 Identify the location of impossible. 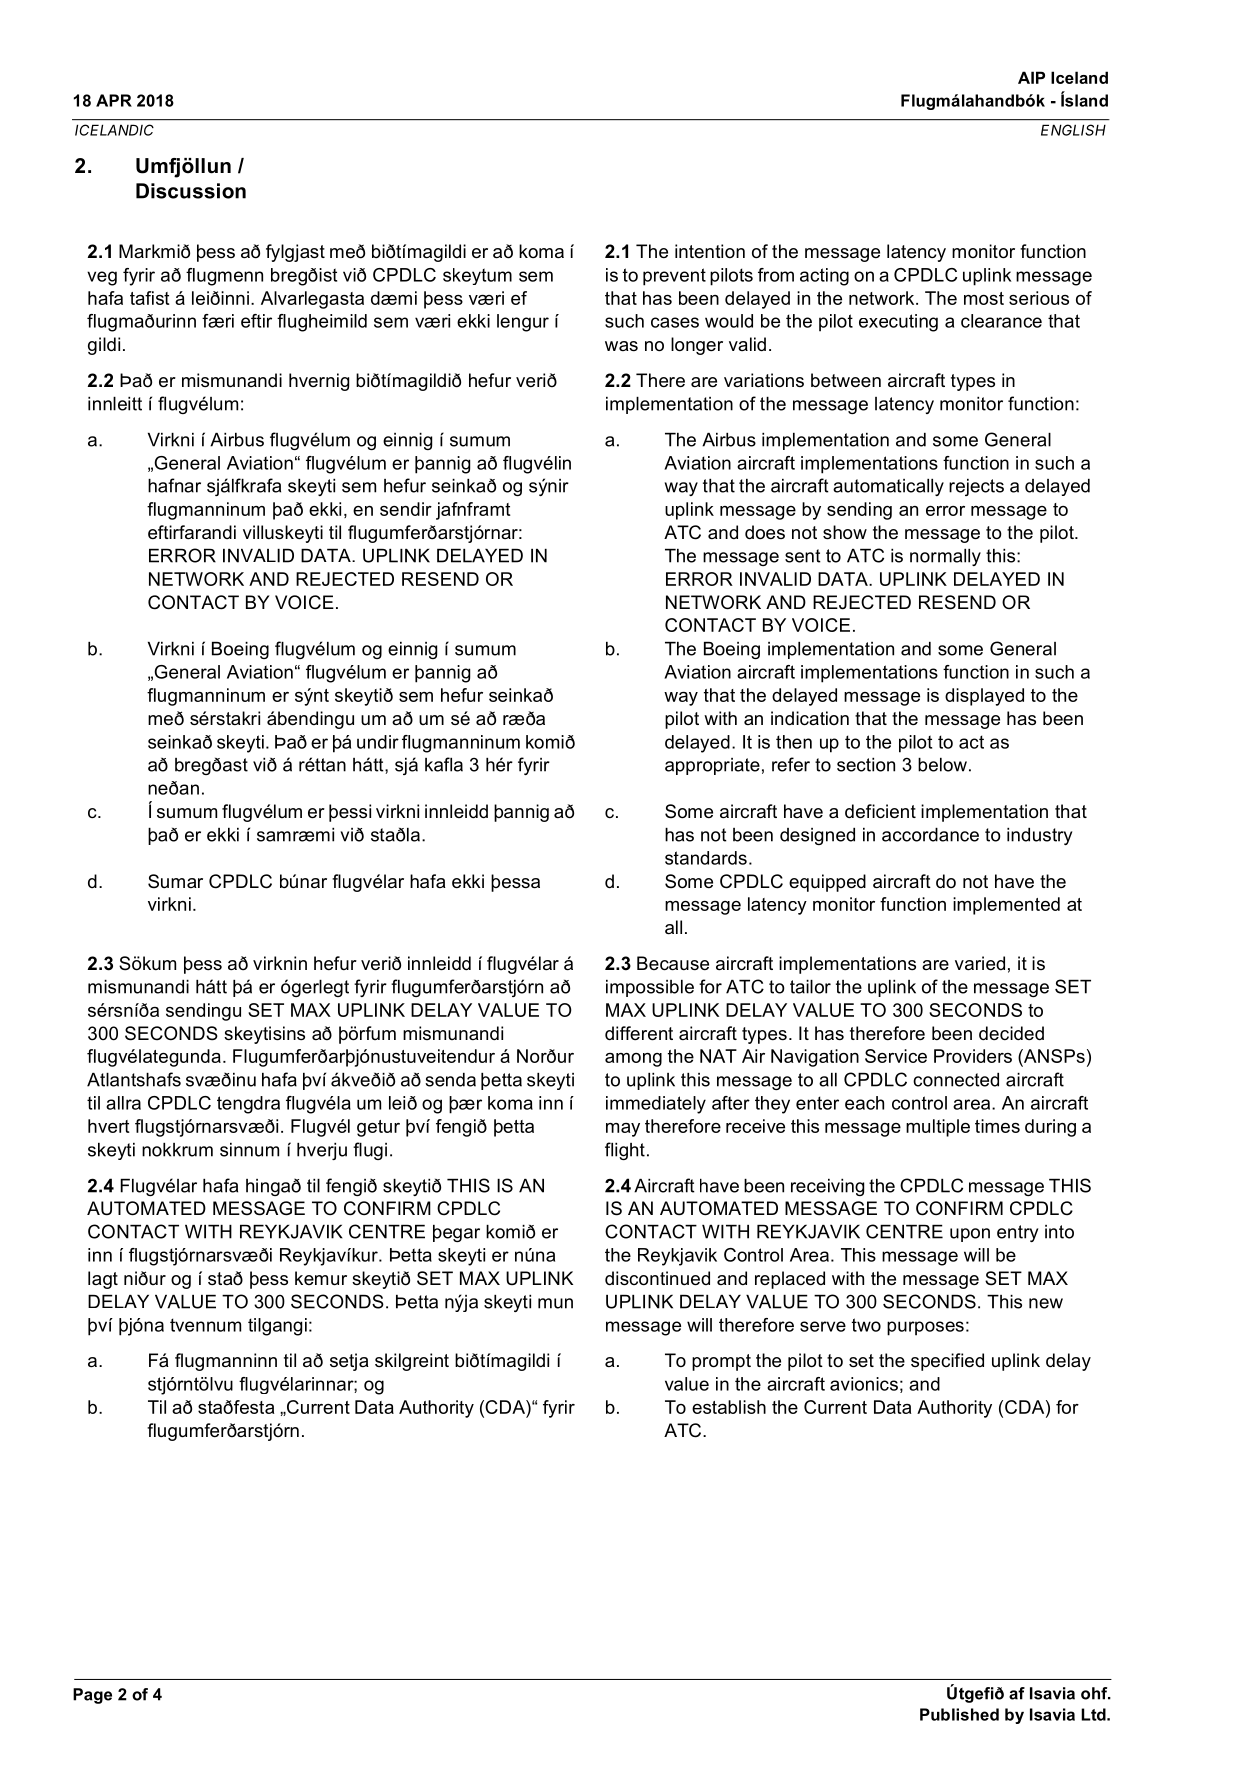
(650, 988).
